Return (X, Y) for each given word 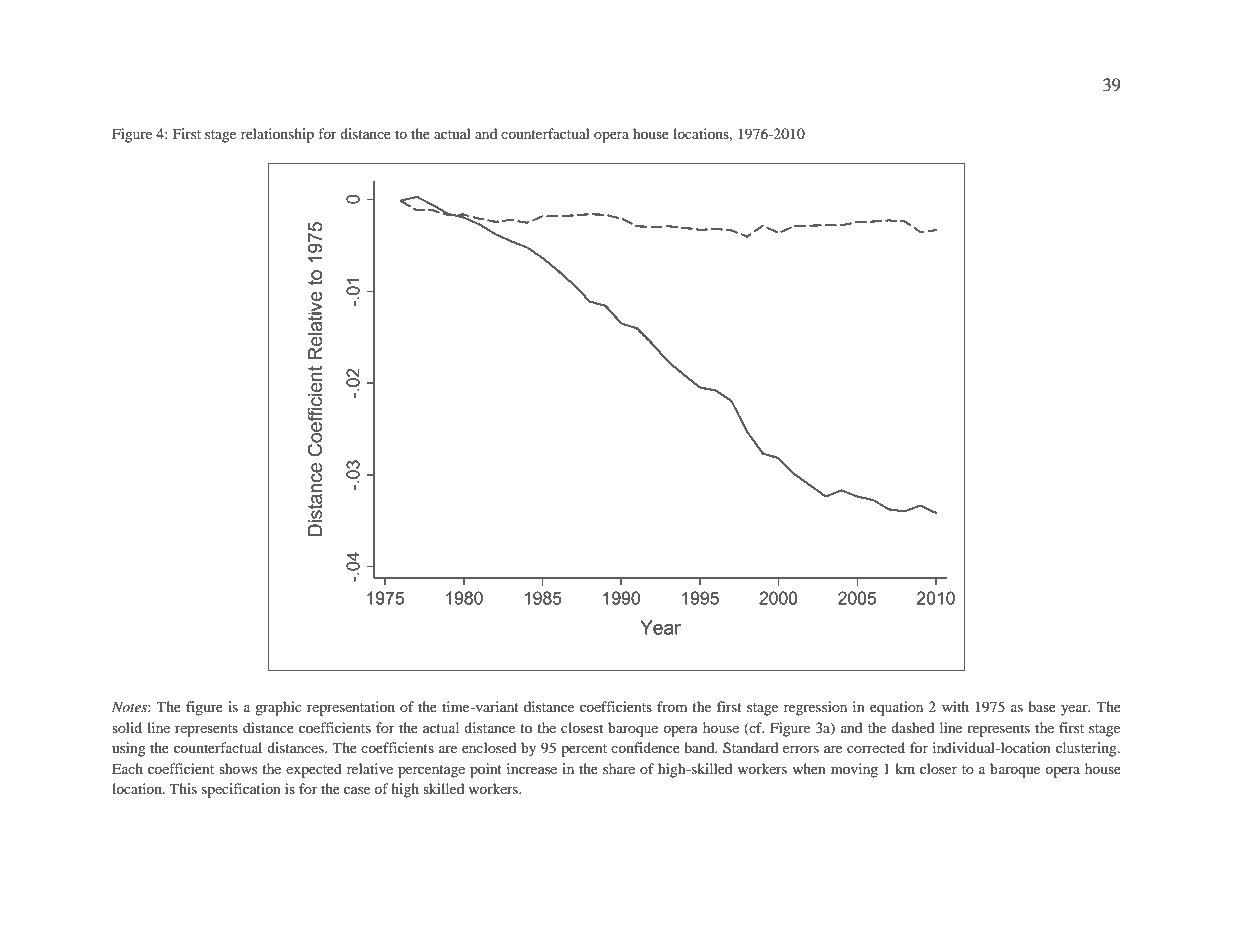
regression (815, 708)
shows (238, 768)
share (619, 768)
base (1042, 706)
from (672, 706)
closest (582, 727)
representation (351, 708)
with (955, 706)
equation (896, 708)
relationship (277, 135)
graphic (278, 708)
